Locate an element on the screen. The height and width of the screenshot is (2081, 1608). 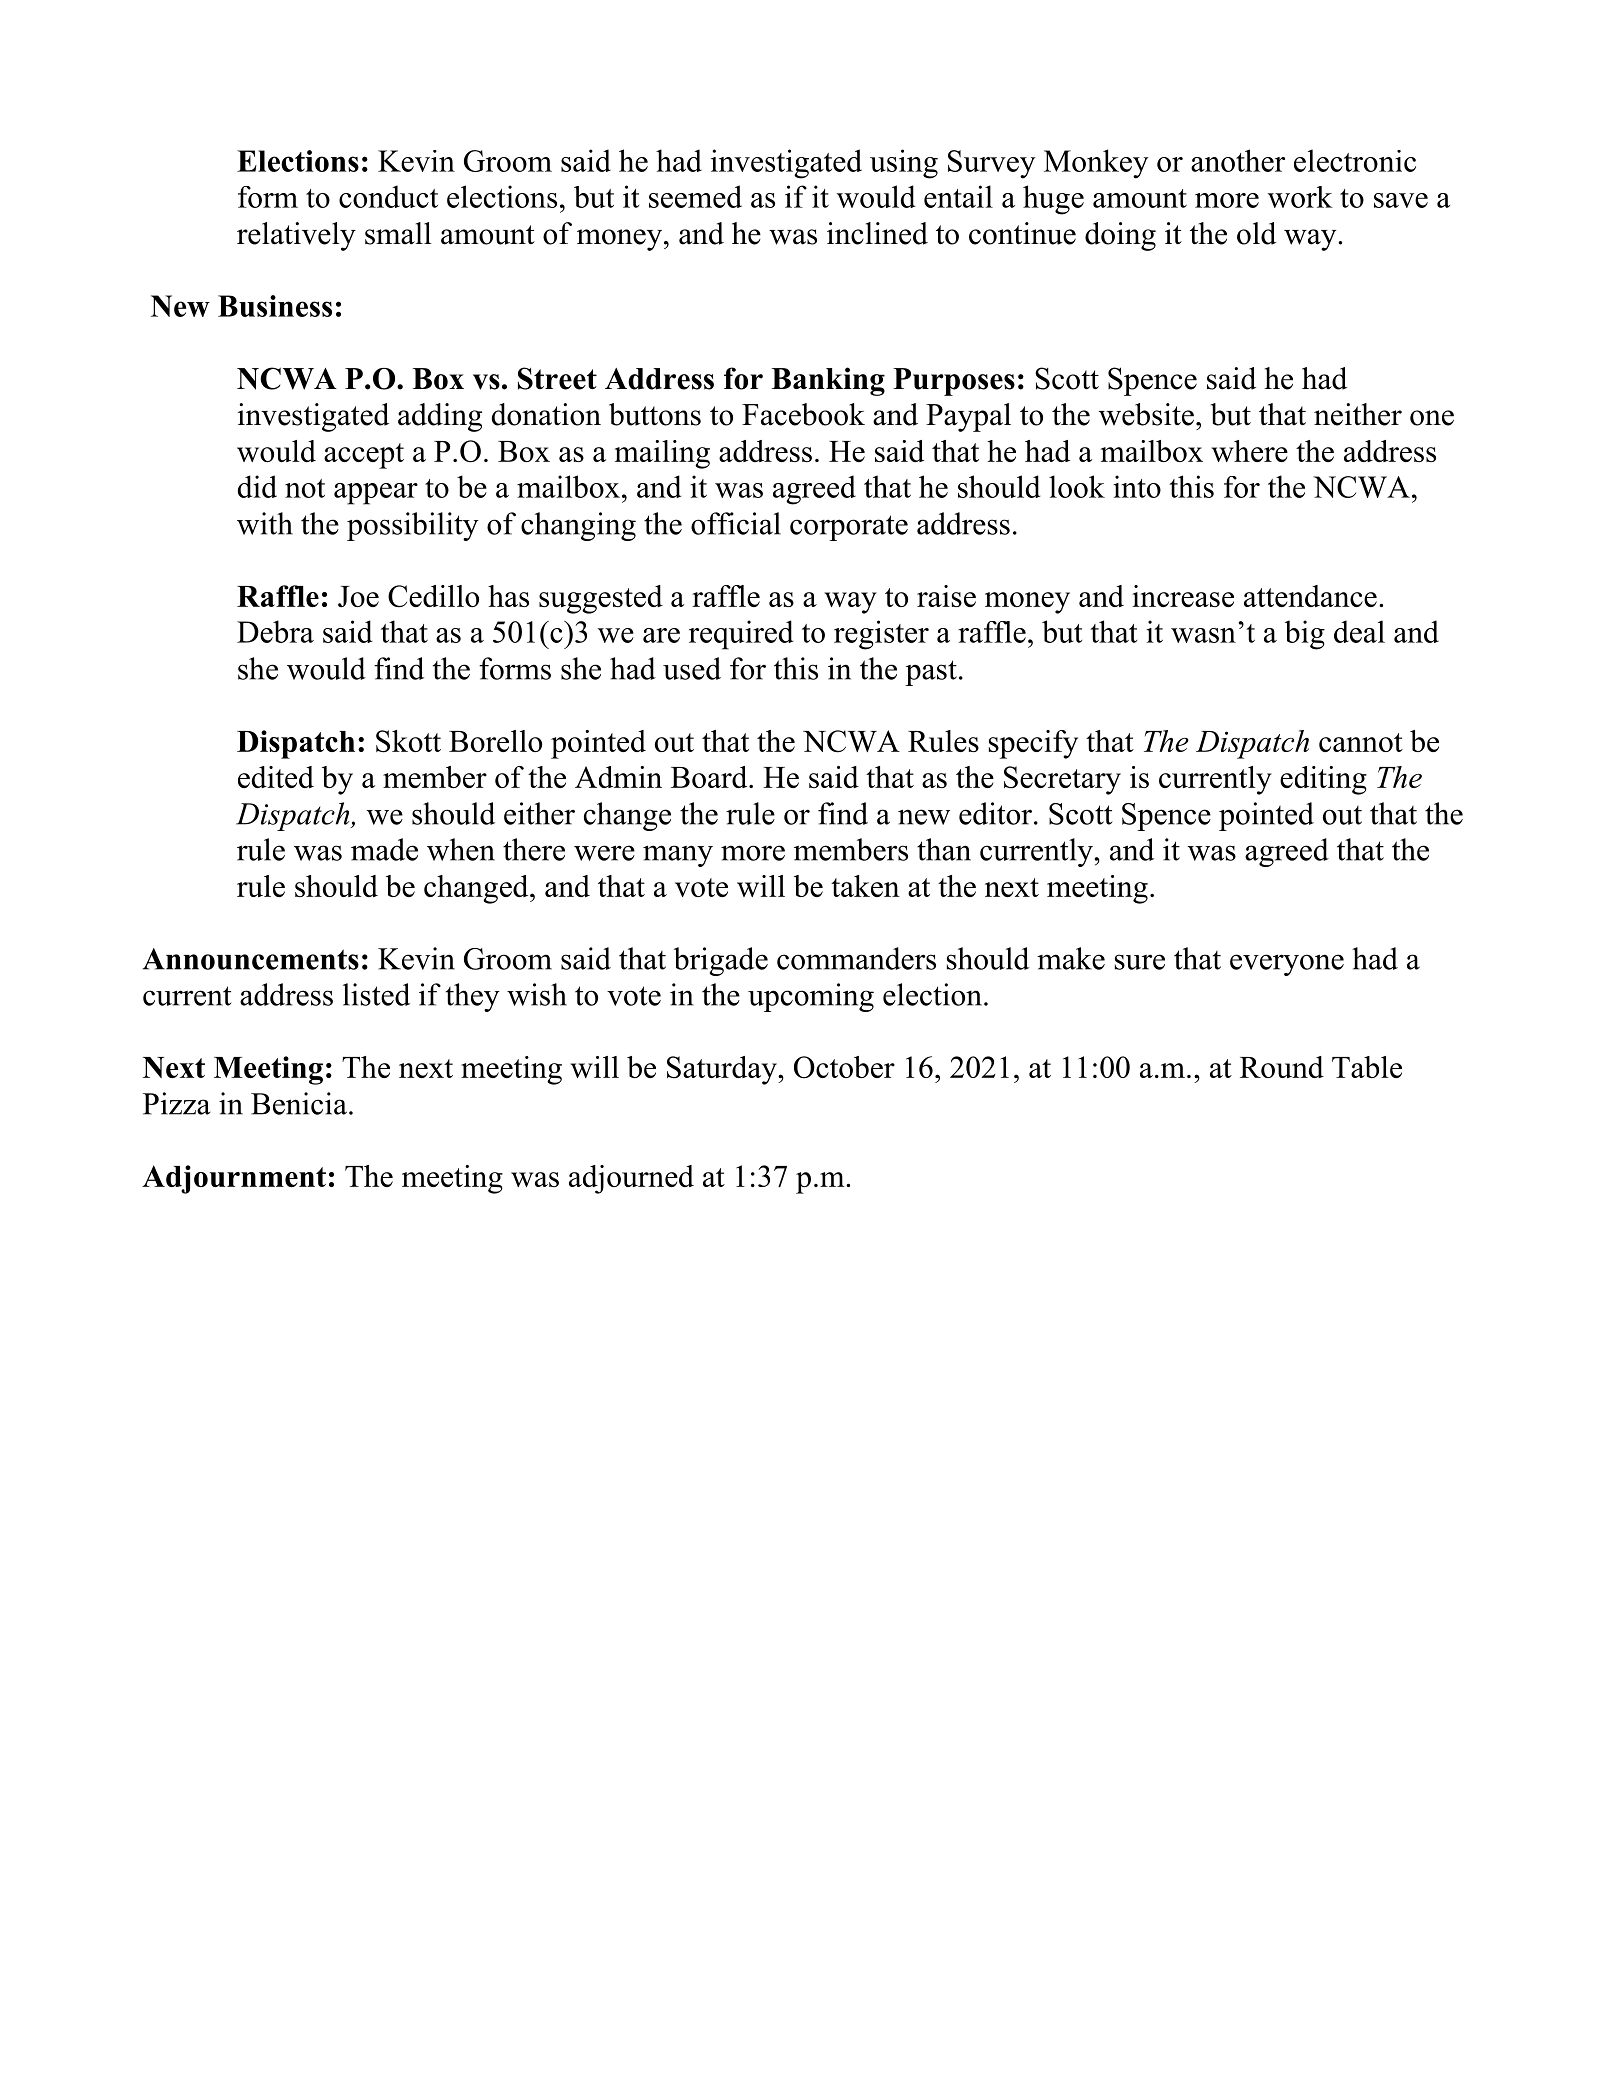
editing is located at coordinates (1323, 780).
